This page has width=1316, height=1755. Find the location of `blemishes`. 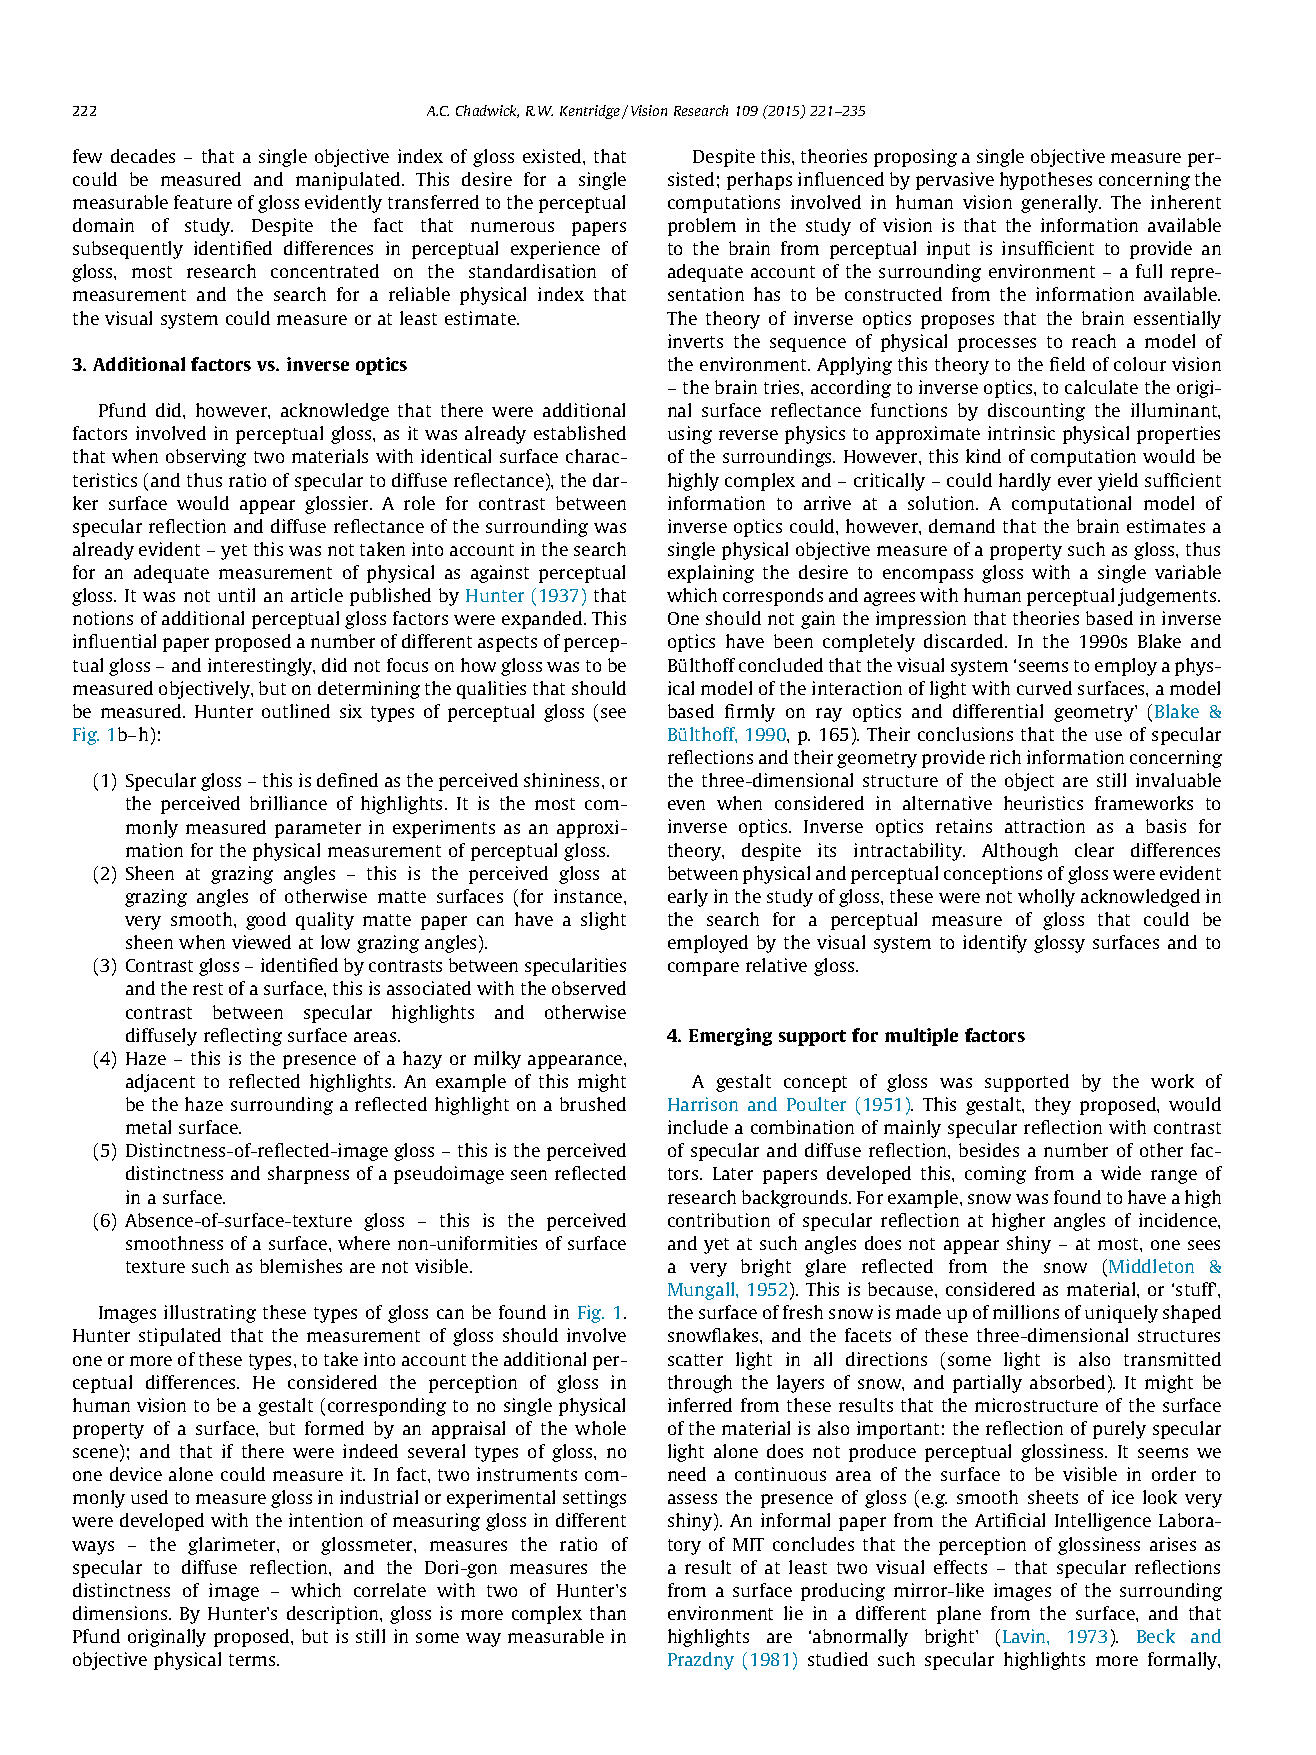

blemishes is located at coordinates (301, 1266).
